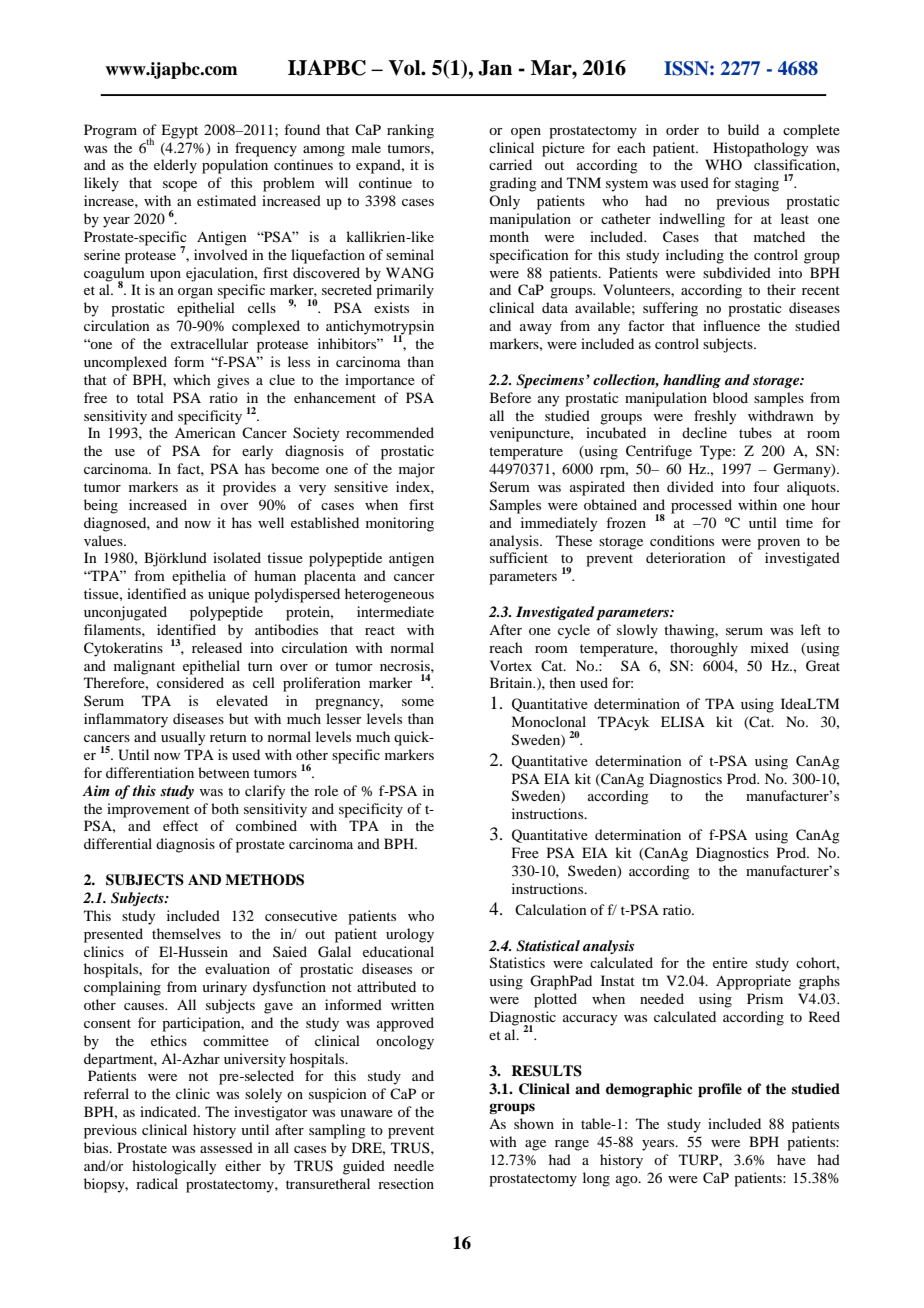 Image resolution: width=924 pixels, height=1308 pixels. What do you see at coordinates (406, 1183) in the image?
I see `resection` at bounding box center [406, 1183].
